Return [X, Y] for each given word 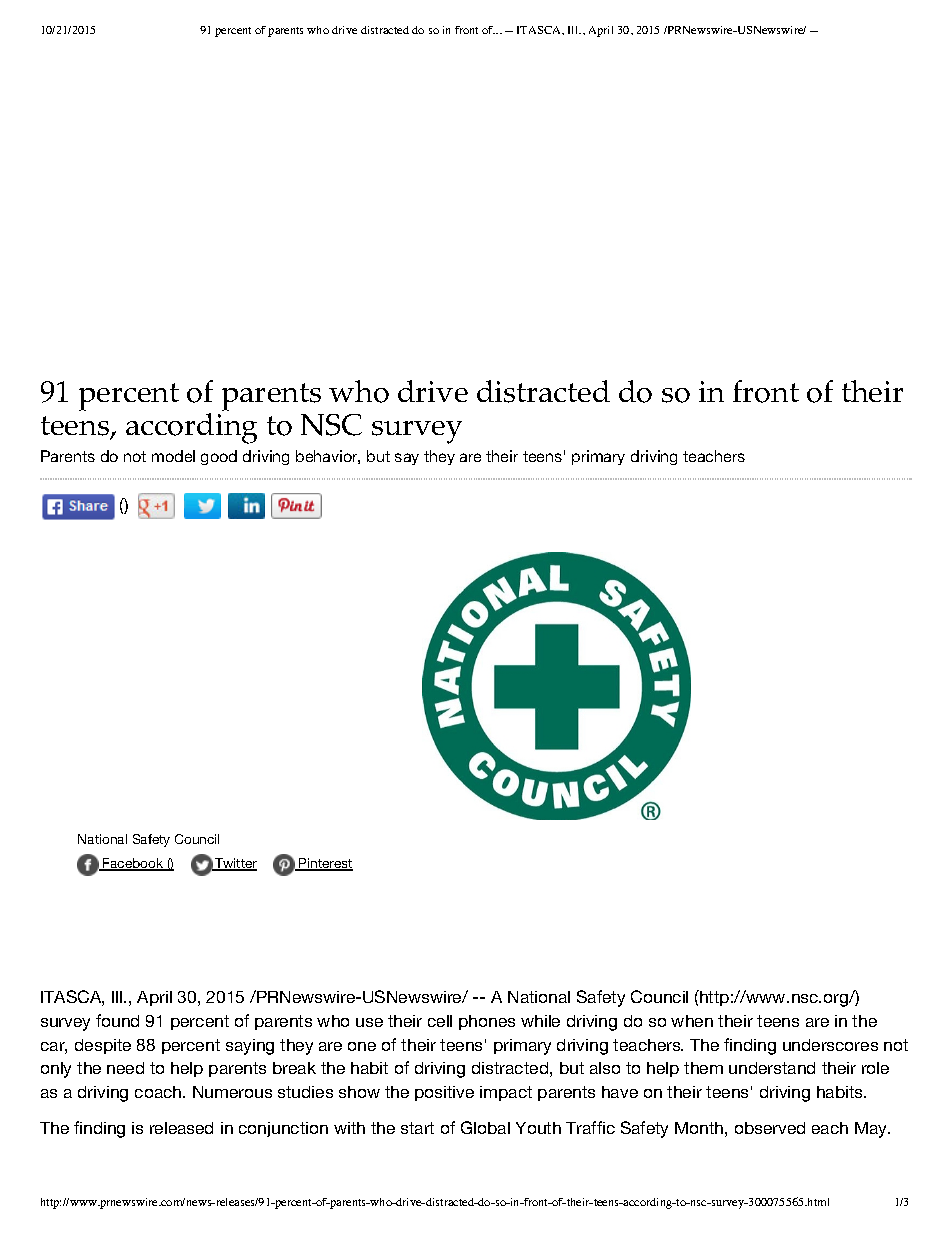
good [219, 457]
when [692, 1021]
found [117, 1020]
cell [440, 1021]
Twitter [235, 864]
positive [444, 1093]
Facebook [133, 864]
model [173, 456]
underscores [830, 1045]
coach [159, 1092]
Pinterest [325, 864]
